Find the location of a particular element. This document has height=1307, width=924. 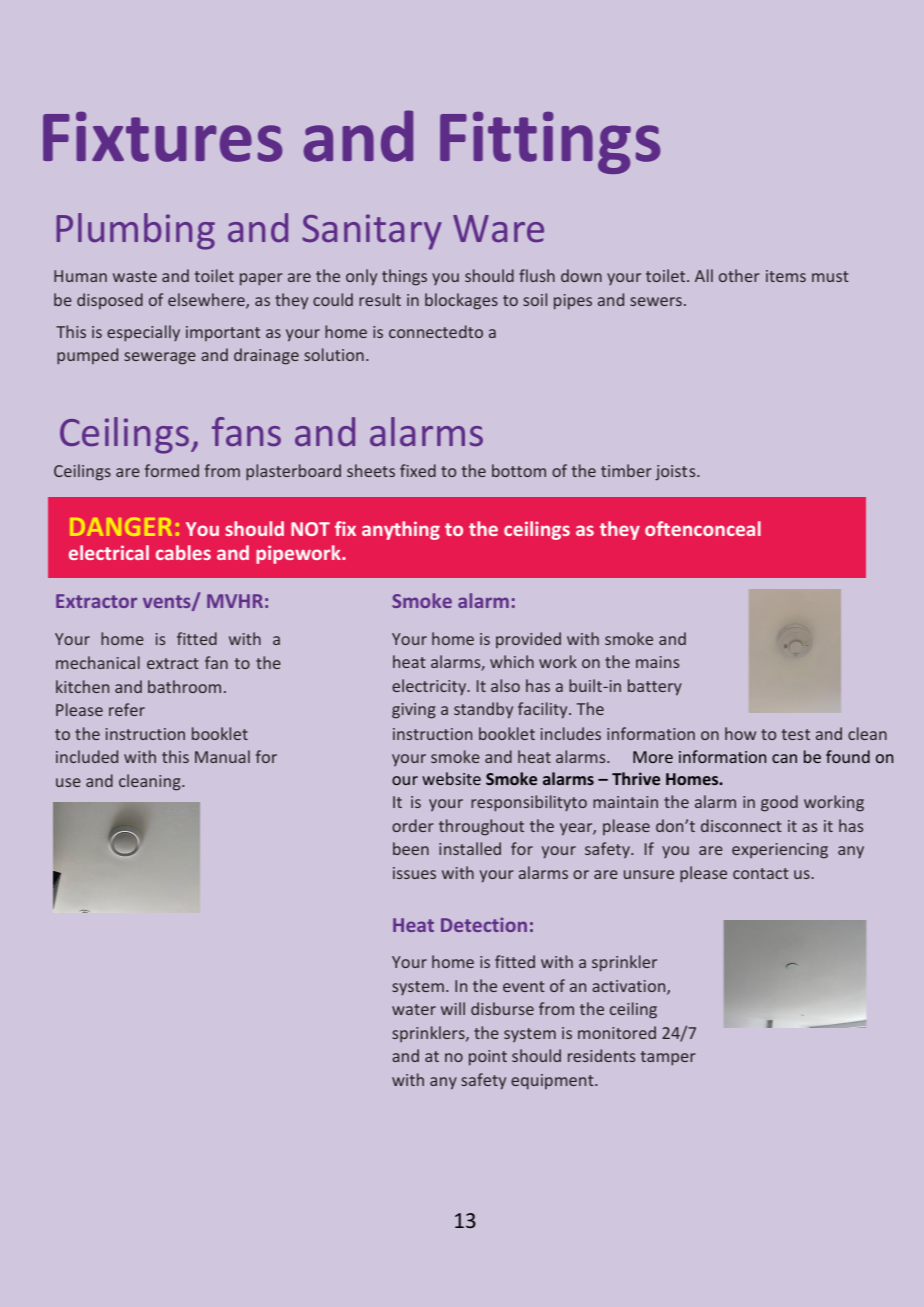

solution is located at coordinates (334, 354).
